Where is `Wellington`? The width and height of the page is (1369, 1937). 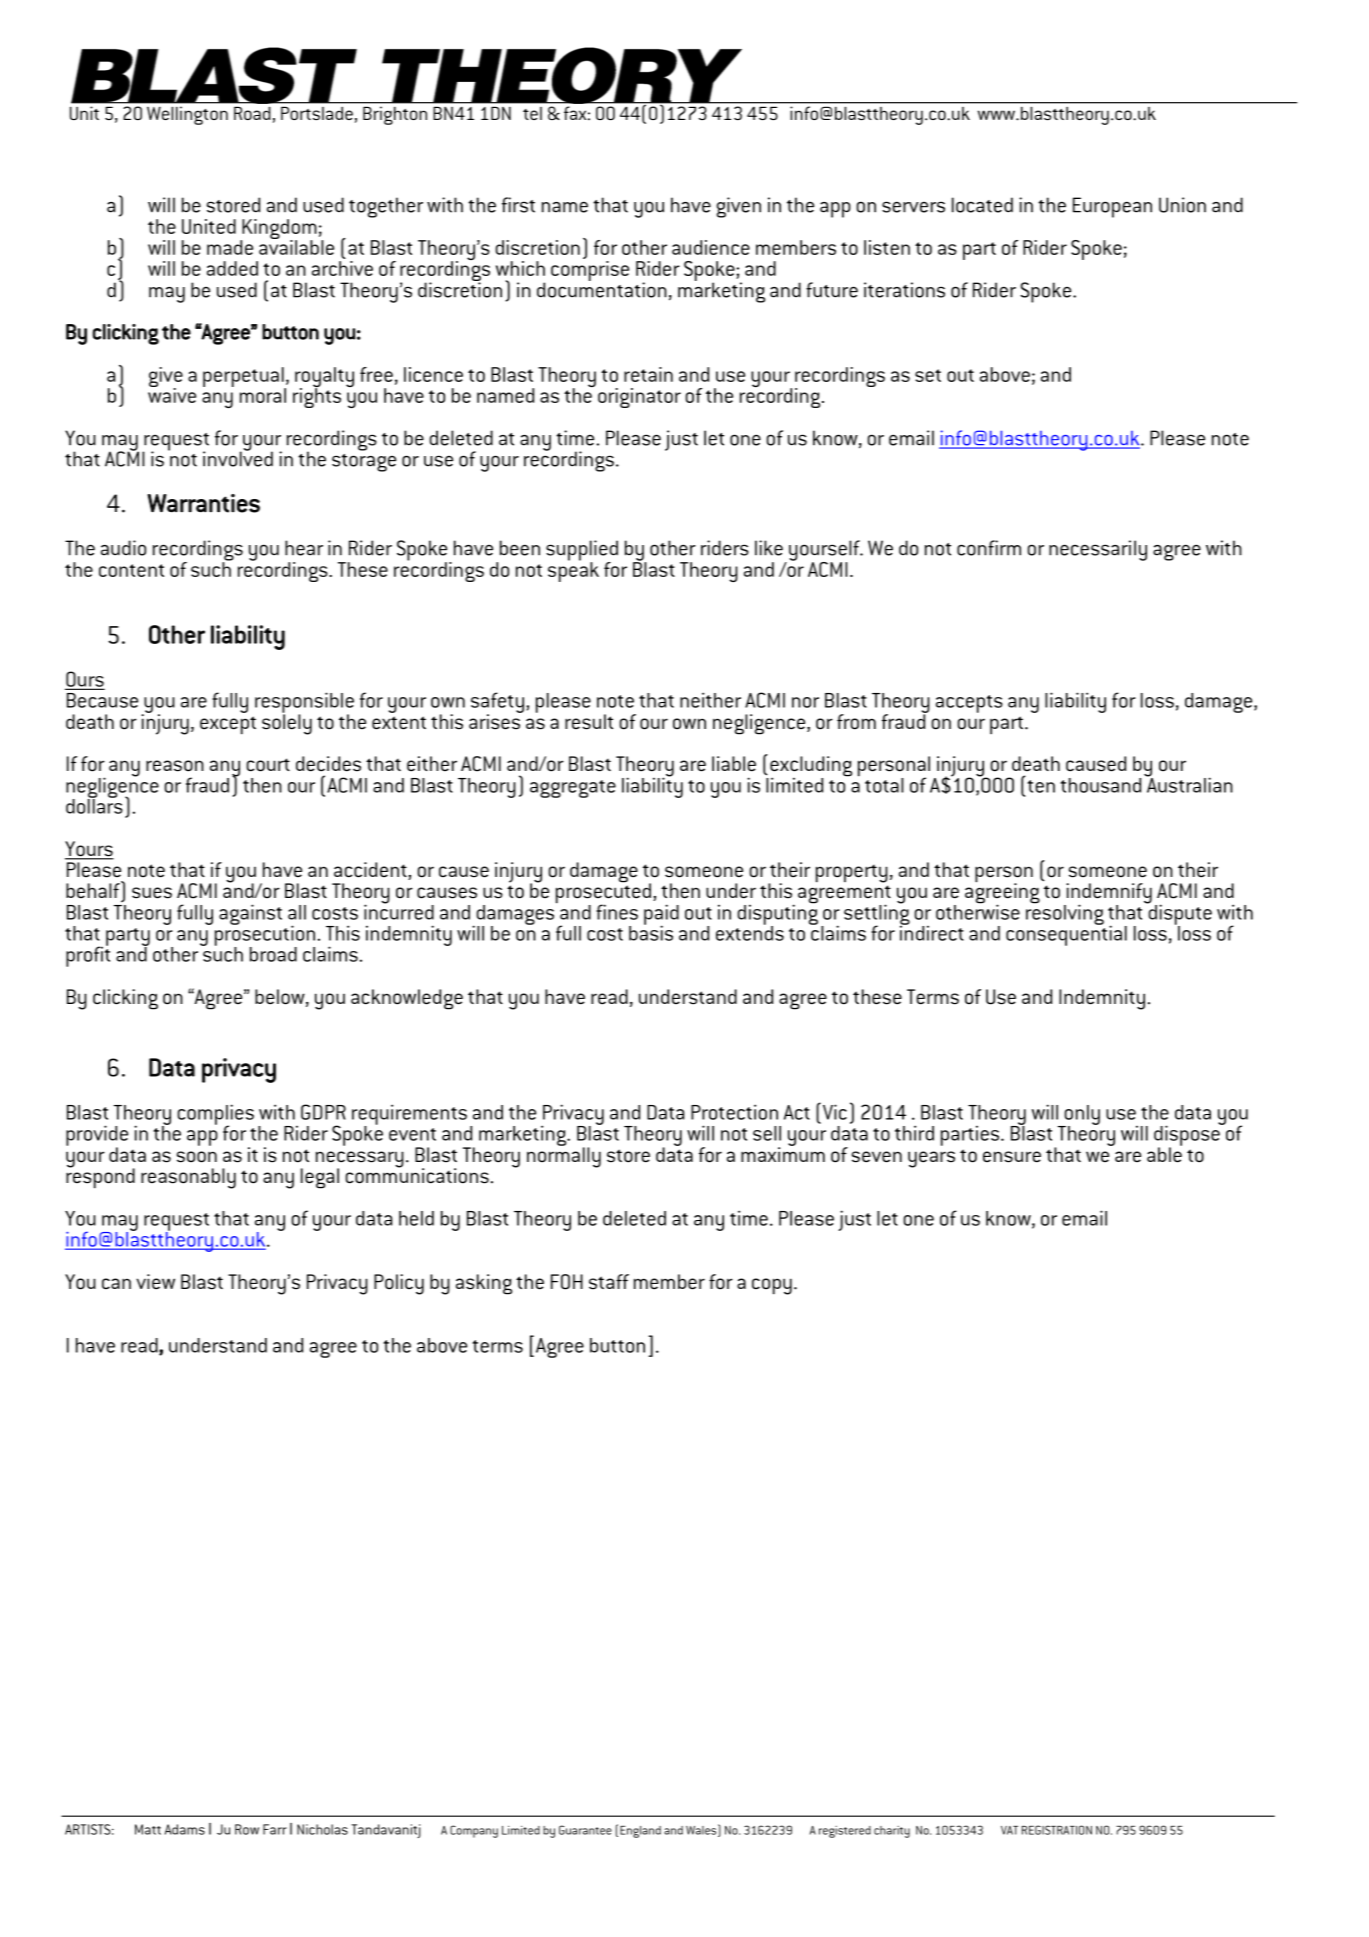 Wellington is located at coordinates (187, 116).
